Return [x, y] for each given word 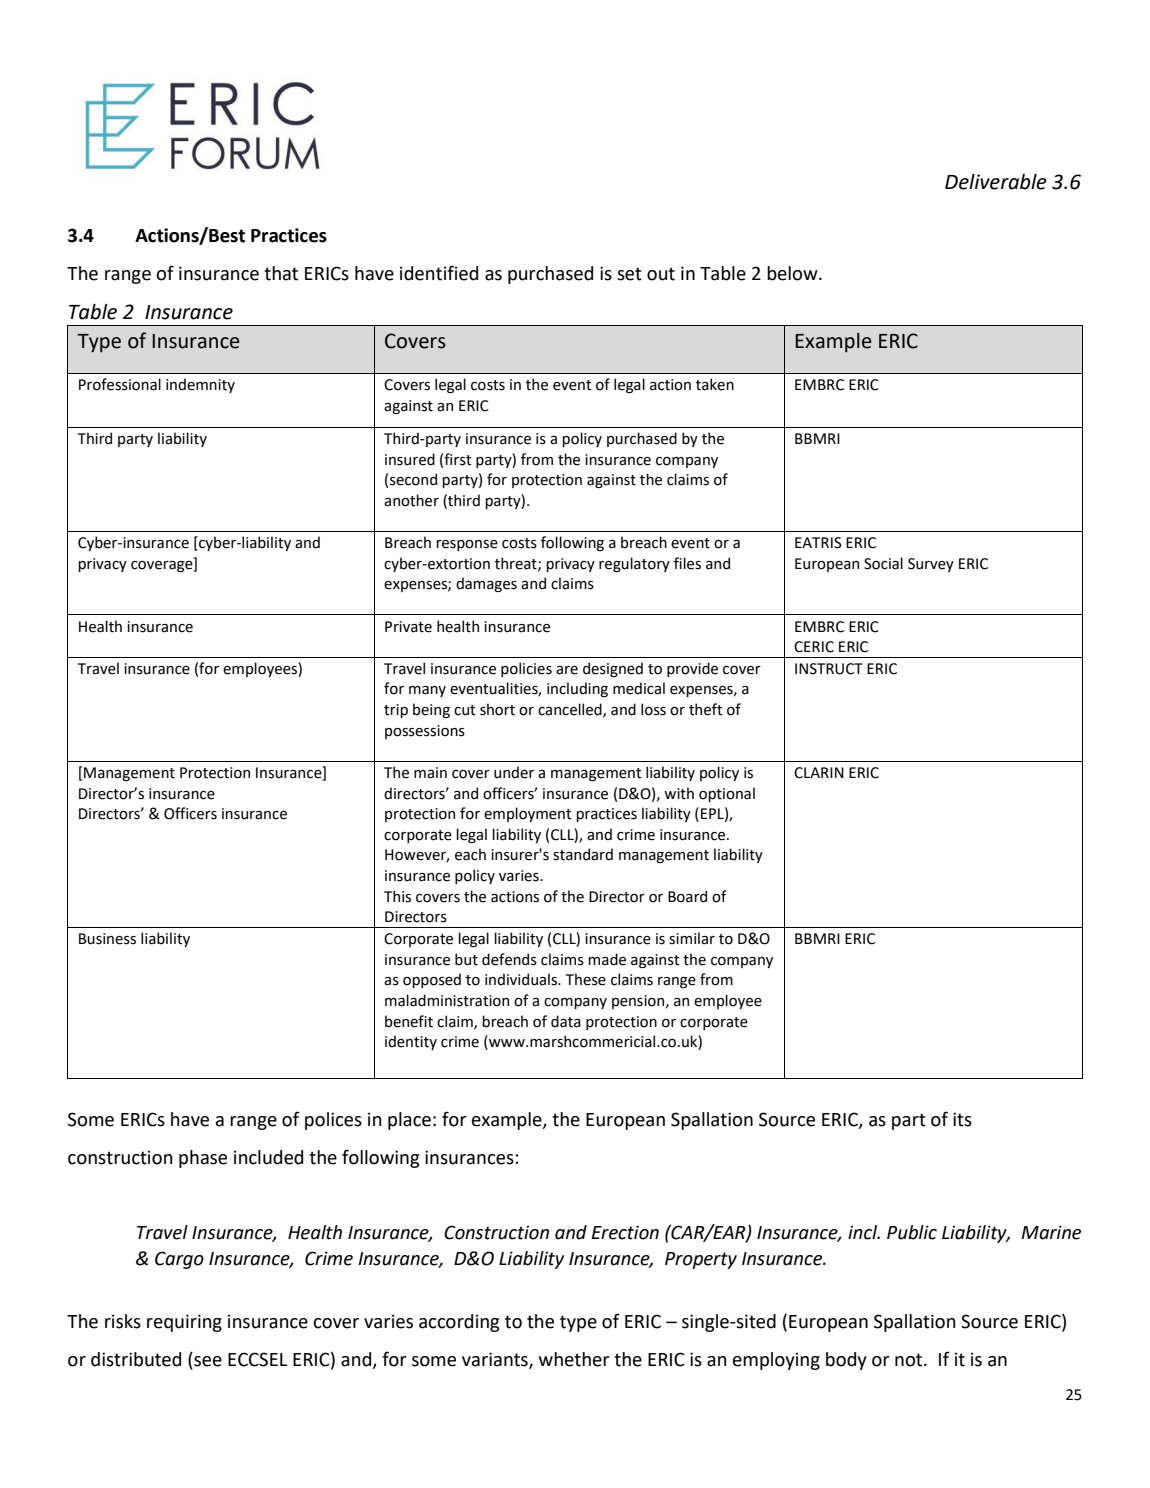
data [566, 1021]
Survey [931, 565]
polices [333, 1121]
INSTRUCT [829, 669]
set [629, 274]
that [281, 273]
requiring [184, 1323]
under [514, 772]
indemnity [200, 385]
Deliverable [996, 182]
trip [396, 711]
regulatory [634, 564]
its [962, 1119]
